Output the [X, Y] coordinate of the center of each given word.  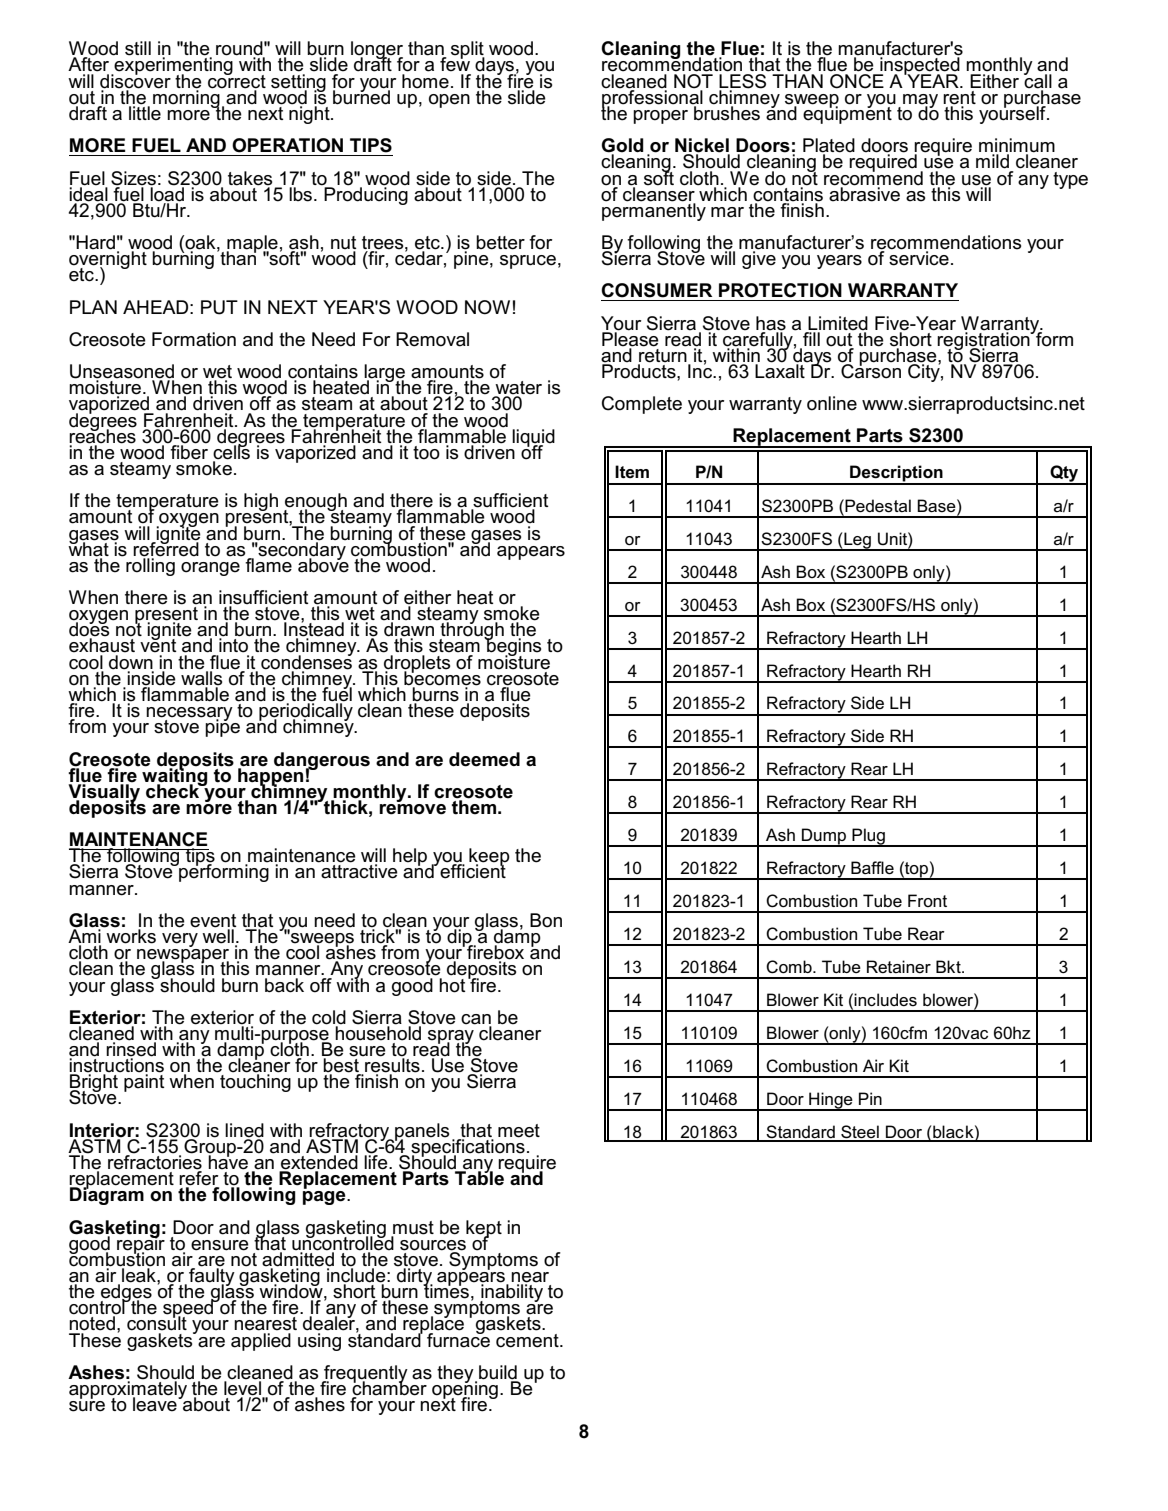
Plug [868, 837]
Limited [838, 323]
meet [519, 1131]
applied [261, 1342]
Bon [546, 920]
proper [660, 117]
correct [237, 80]
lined [244, 1130]
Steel [860, 1133]
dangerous [322, 762]
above [323, 564]
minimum [1017, 146]
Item [632, 471]
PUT [219, 307]
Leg [857, 541]
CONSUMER [656, 290]
